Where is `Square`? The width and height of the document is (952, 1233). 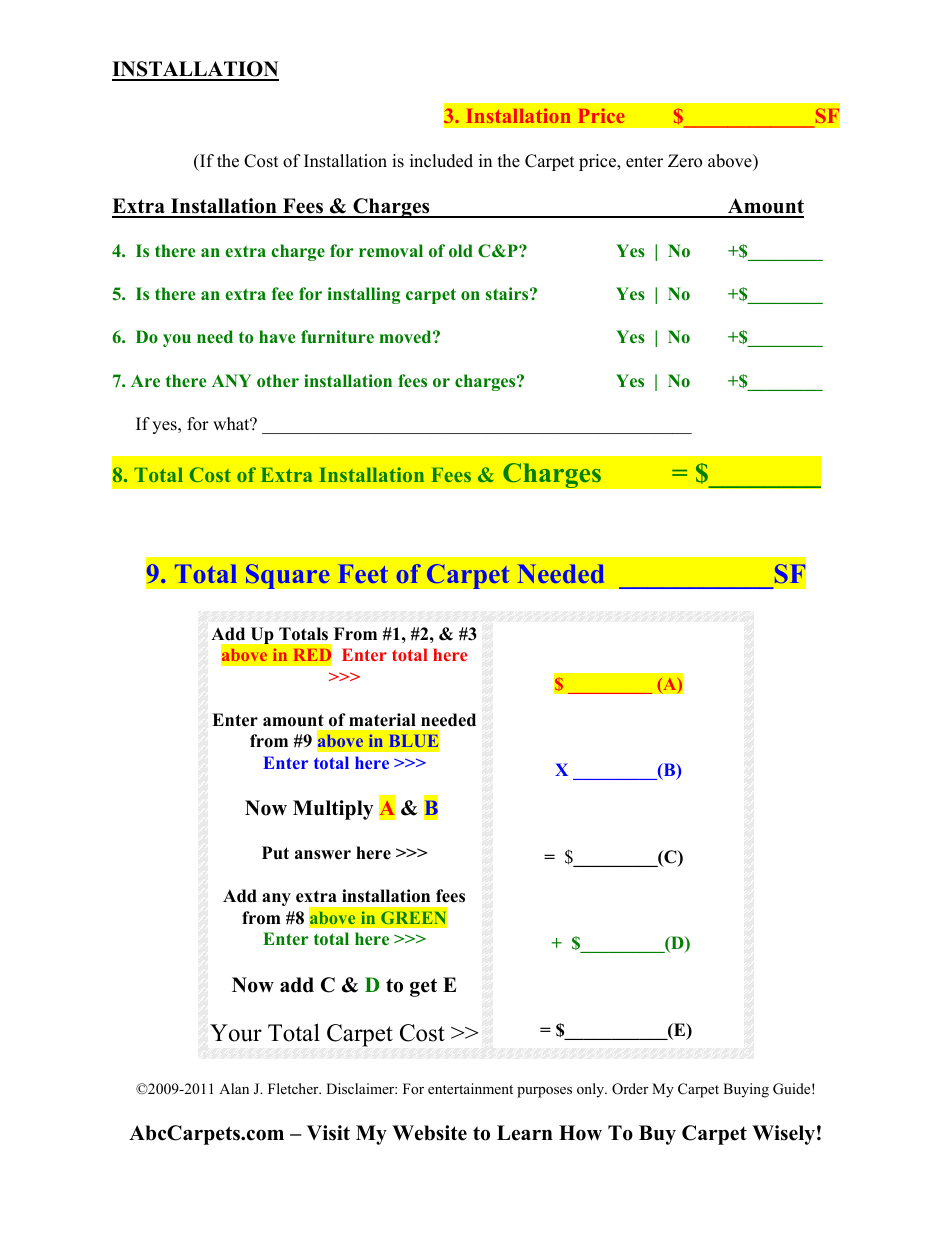
Square is located at coordinates (288, 576).
